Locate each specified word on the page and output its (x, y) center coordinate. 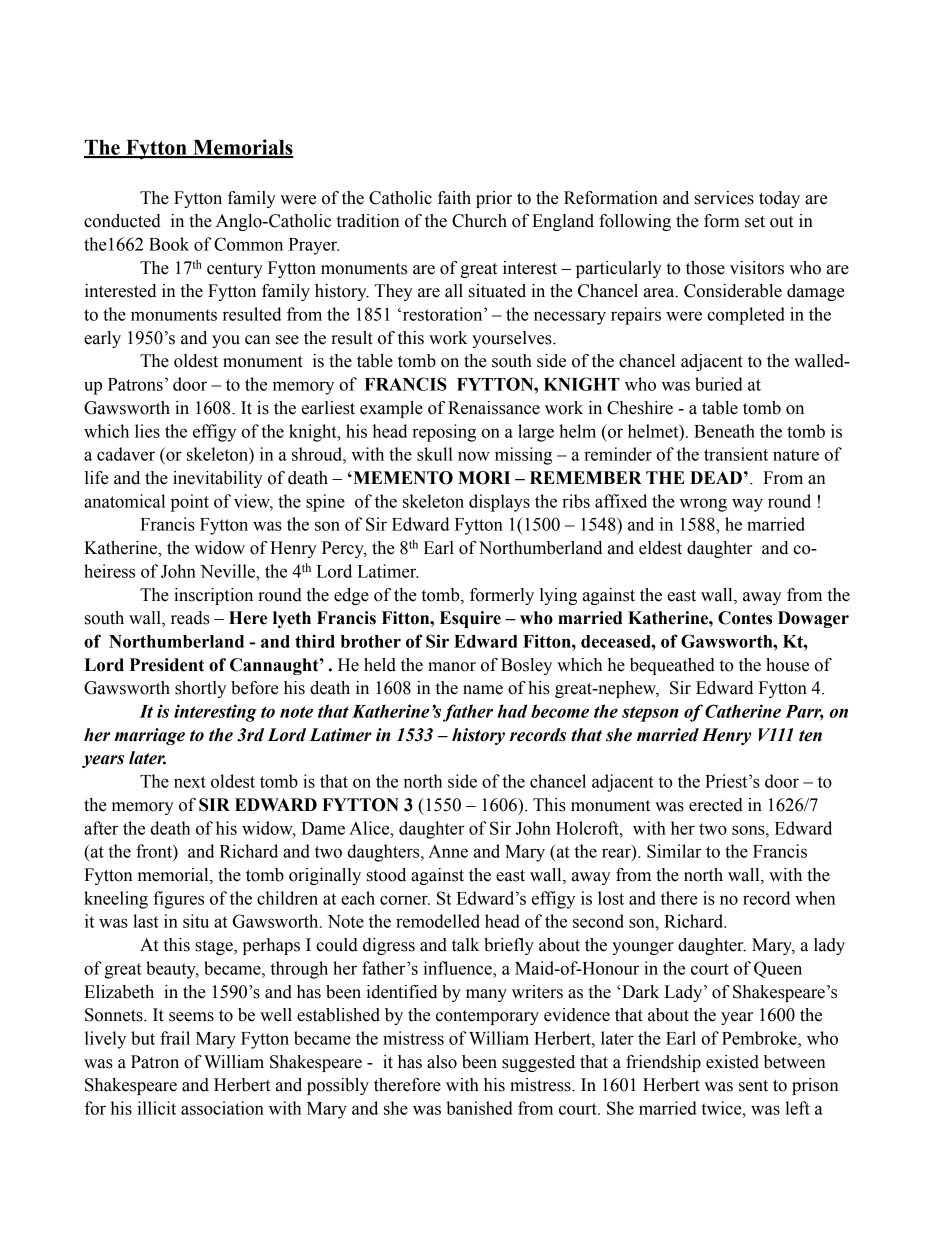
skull (435, 454)
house (787, 665)
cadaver (126, 454)
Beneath (724, 431)
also (442, 1062)
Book (169, 244)
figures (178, 900)
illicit (156, 1108)
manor (452, 667)
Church (479, 221)
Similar (674, 851)
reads (190, 618)
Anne (448, 851)
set (755, 222)
